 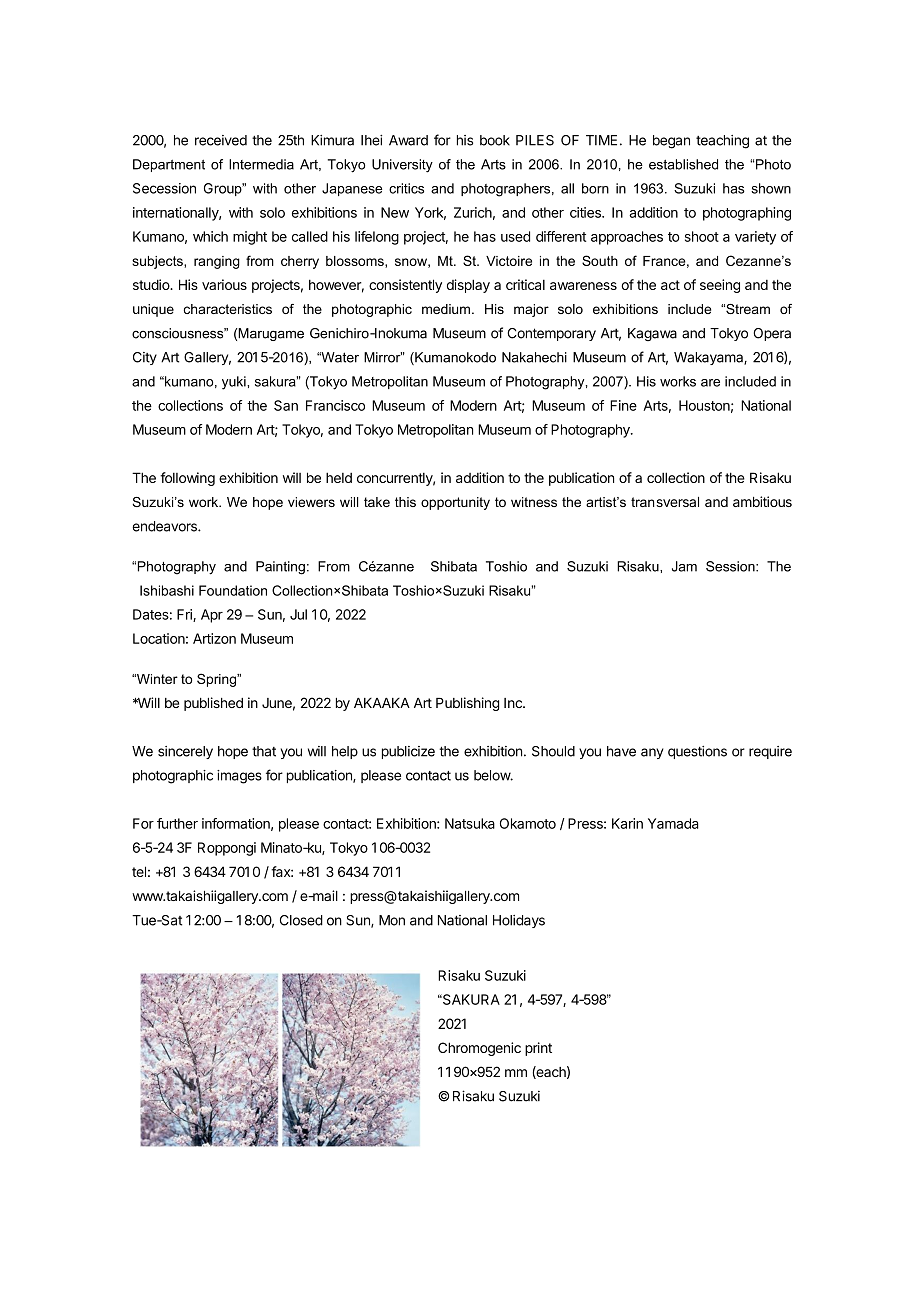 I want to click on Closed, so click(x=301, y=920).
